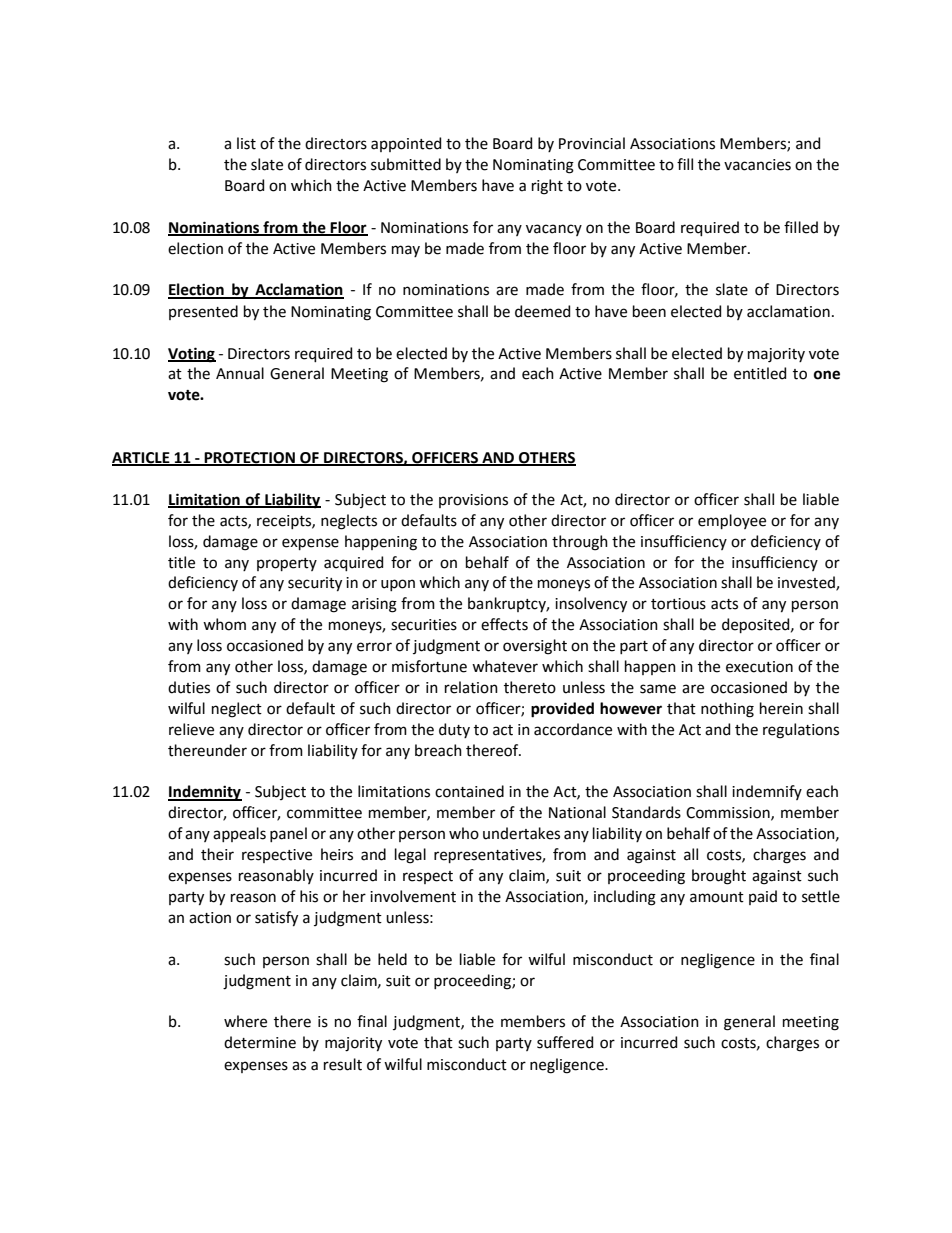 This screenshot has height=1233, width=952. What do you see at coordinates (239, 834) in the screenshot?
I see `appeals` at bounding box center [239, 834].
